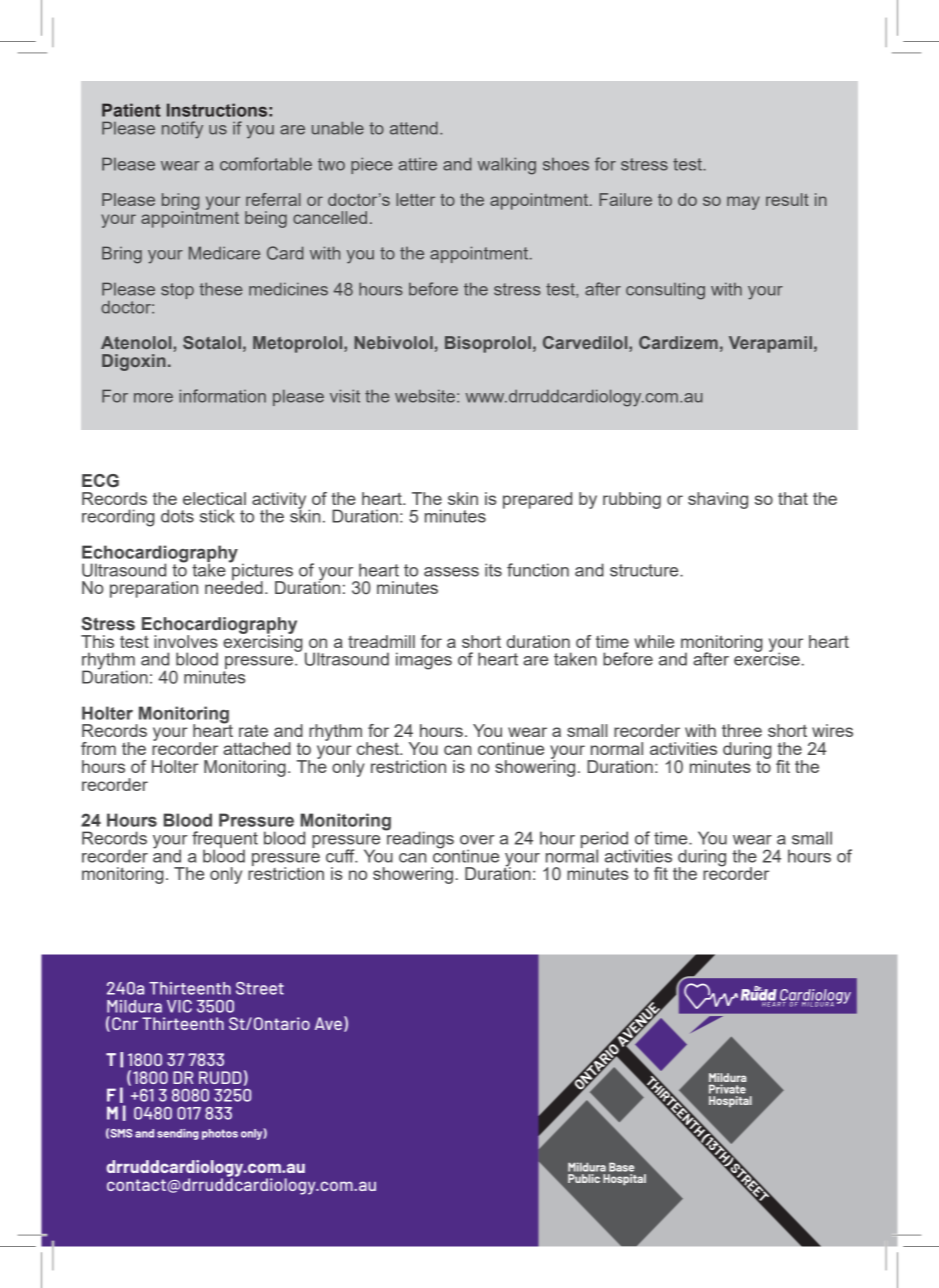  Describe the element at coordinates (178, 1134) in the page. I see `sending` at that location.
